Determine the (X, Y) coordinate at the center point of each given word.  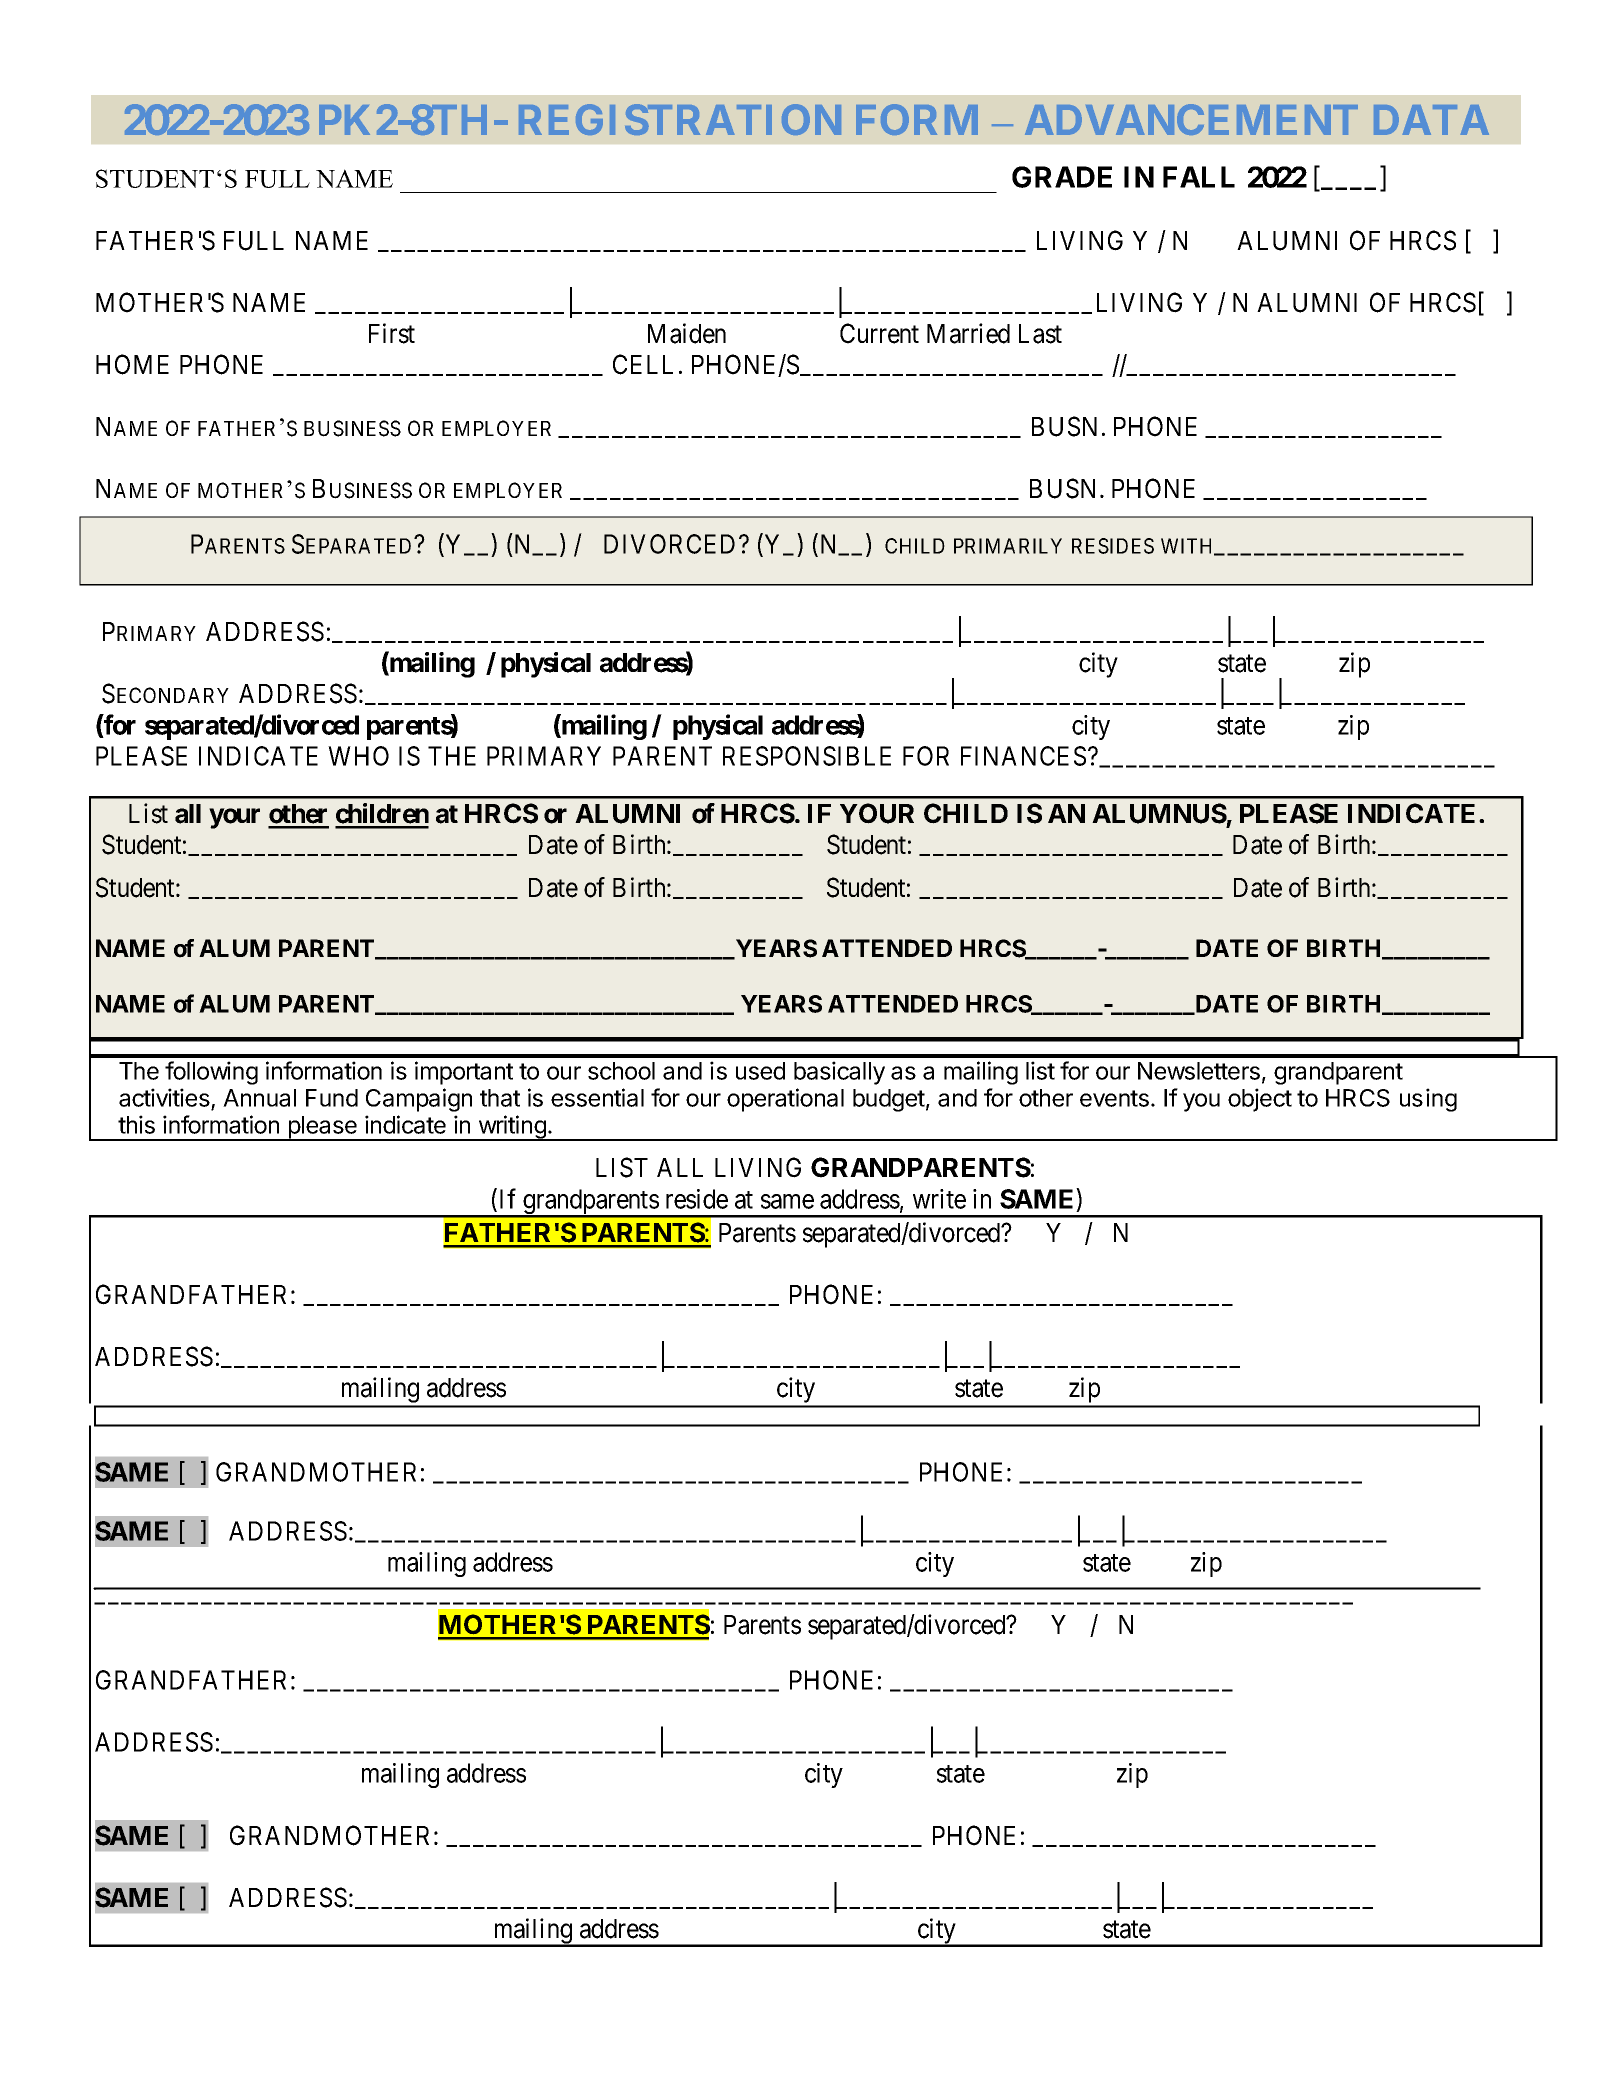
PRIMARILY (1008, 546)
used (760, 1071)
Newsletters (1199, 1071)
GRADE (1062, 177)
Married (968, 333)
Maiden (687, 333)
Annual (259, 1098)
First (392, 333)
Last (1040, 334)
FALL (1199, 177)
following (211, 1073)
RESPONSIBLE (807, 756)
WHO (358, 756)
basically (839, 1073)
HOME (132, 364)
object (1260, 1100)
